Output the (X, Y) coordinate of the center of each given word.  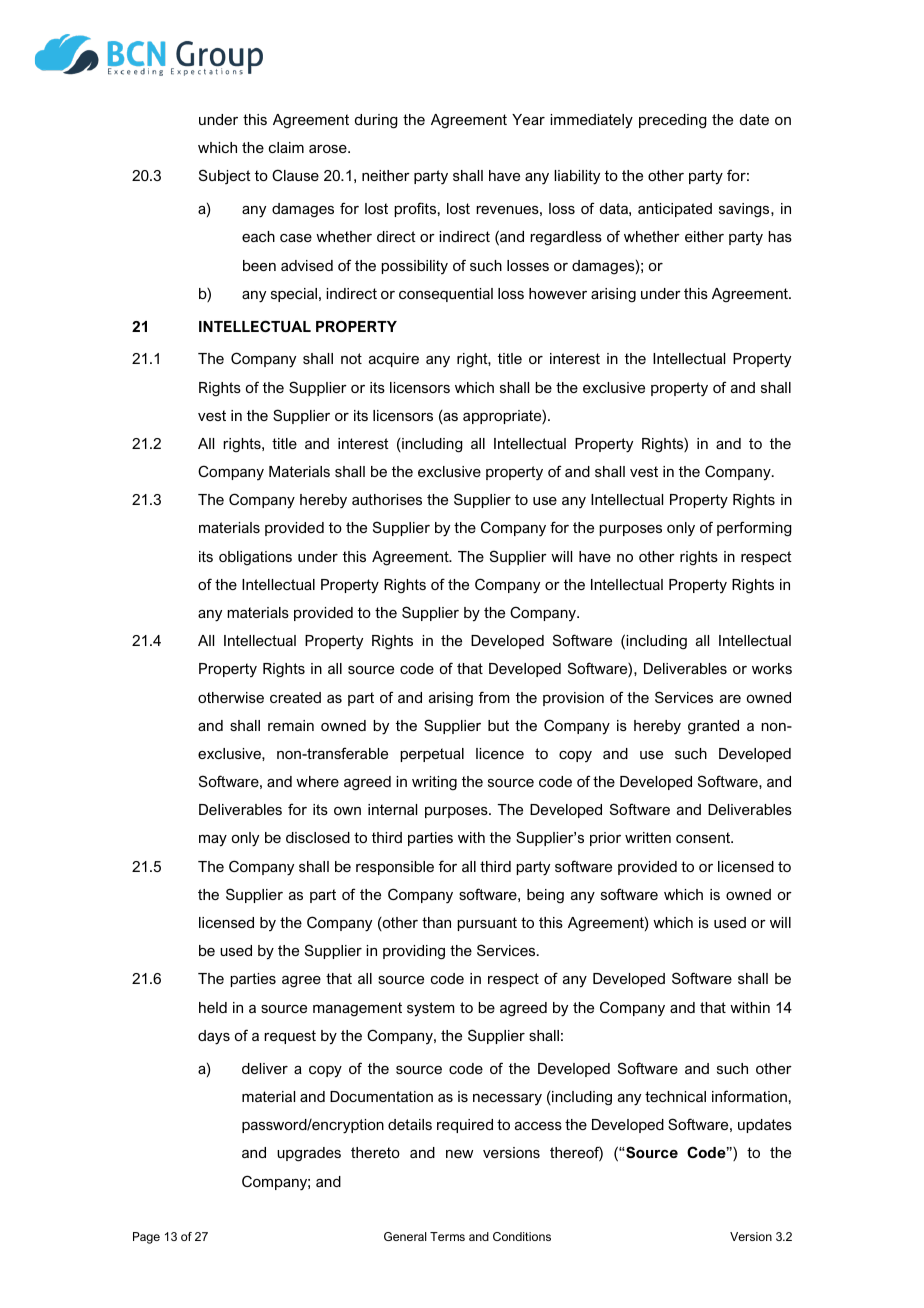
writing (434, 783)
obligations (255, 558)
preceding (673, 121)
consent (704, 837)
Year (528, 119)
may (213, 841)
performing (754, 529)
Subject (225, 176)
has (780, 236)
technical (675, 1096)
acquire (394, 360)
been (259, 265)
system (430, 1009)
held (213, 1007)
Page (146, 1238)
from (494, 697)
